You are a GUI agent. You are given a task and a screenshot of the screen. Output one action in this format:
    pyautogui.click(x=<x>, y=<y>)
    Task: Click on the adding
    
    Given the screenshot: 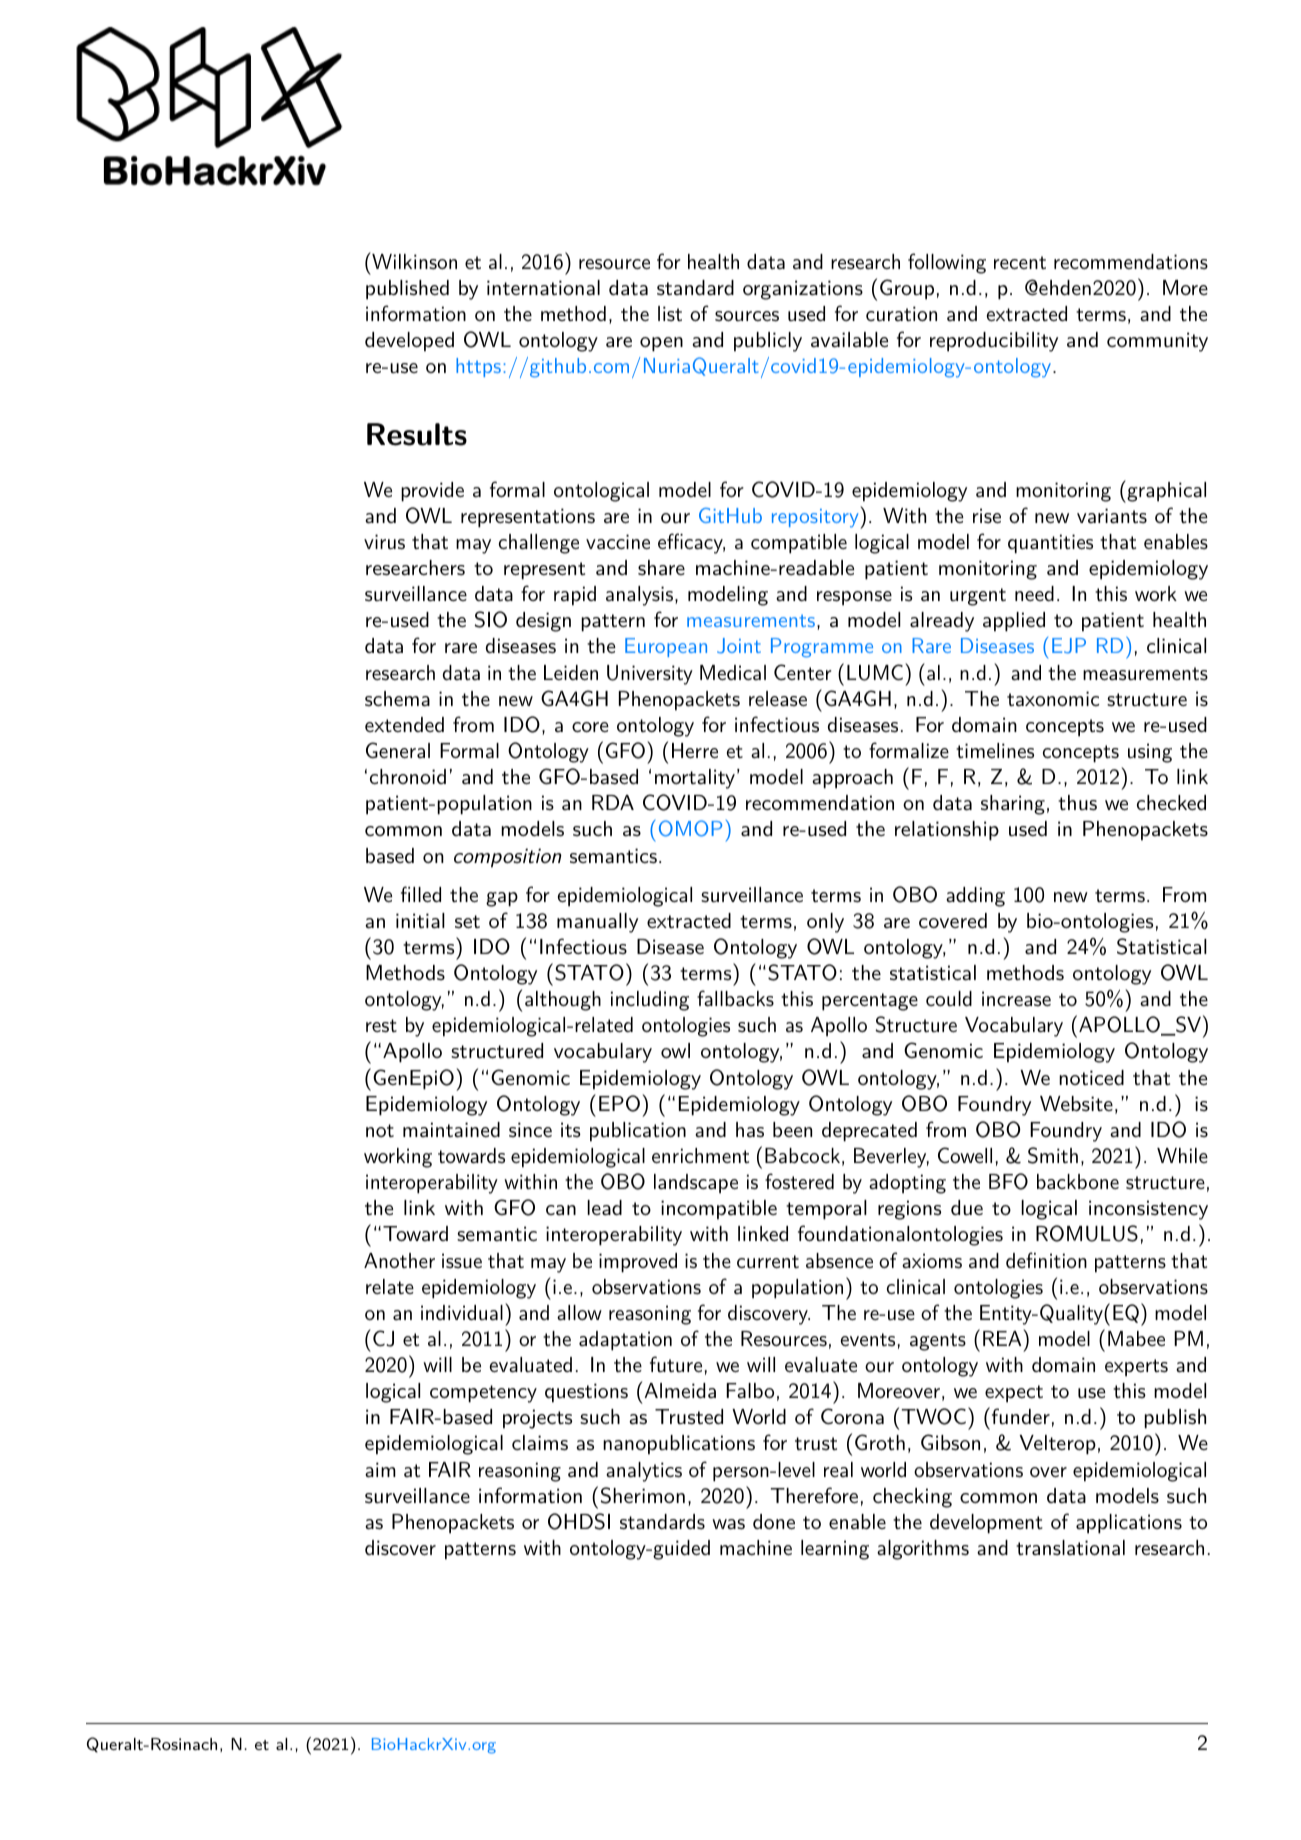 What is the action you would take?
    pyautogui.click(x=975, y=897)
